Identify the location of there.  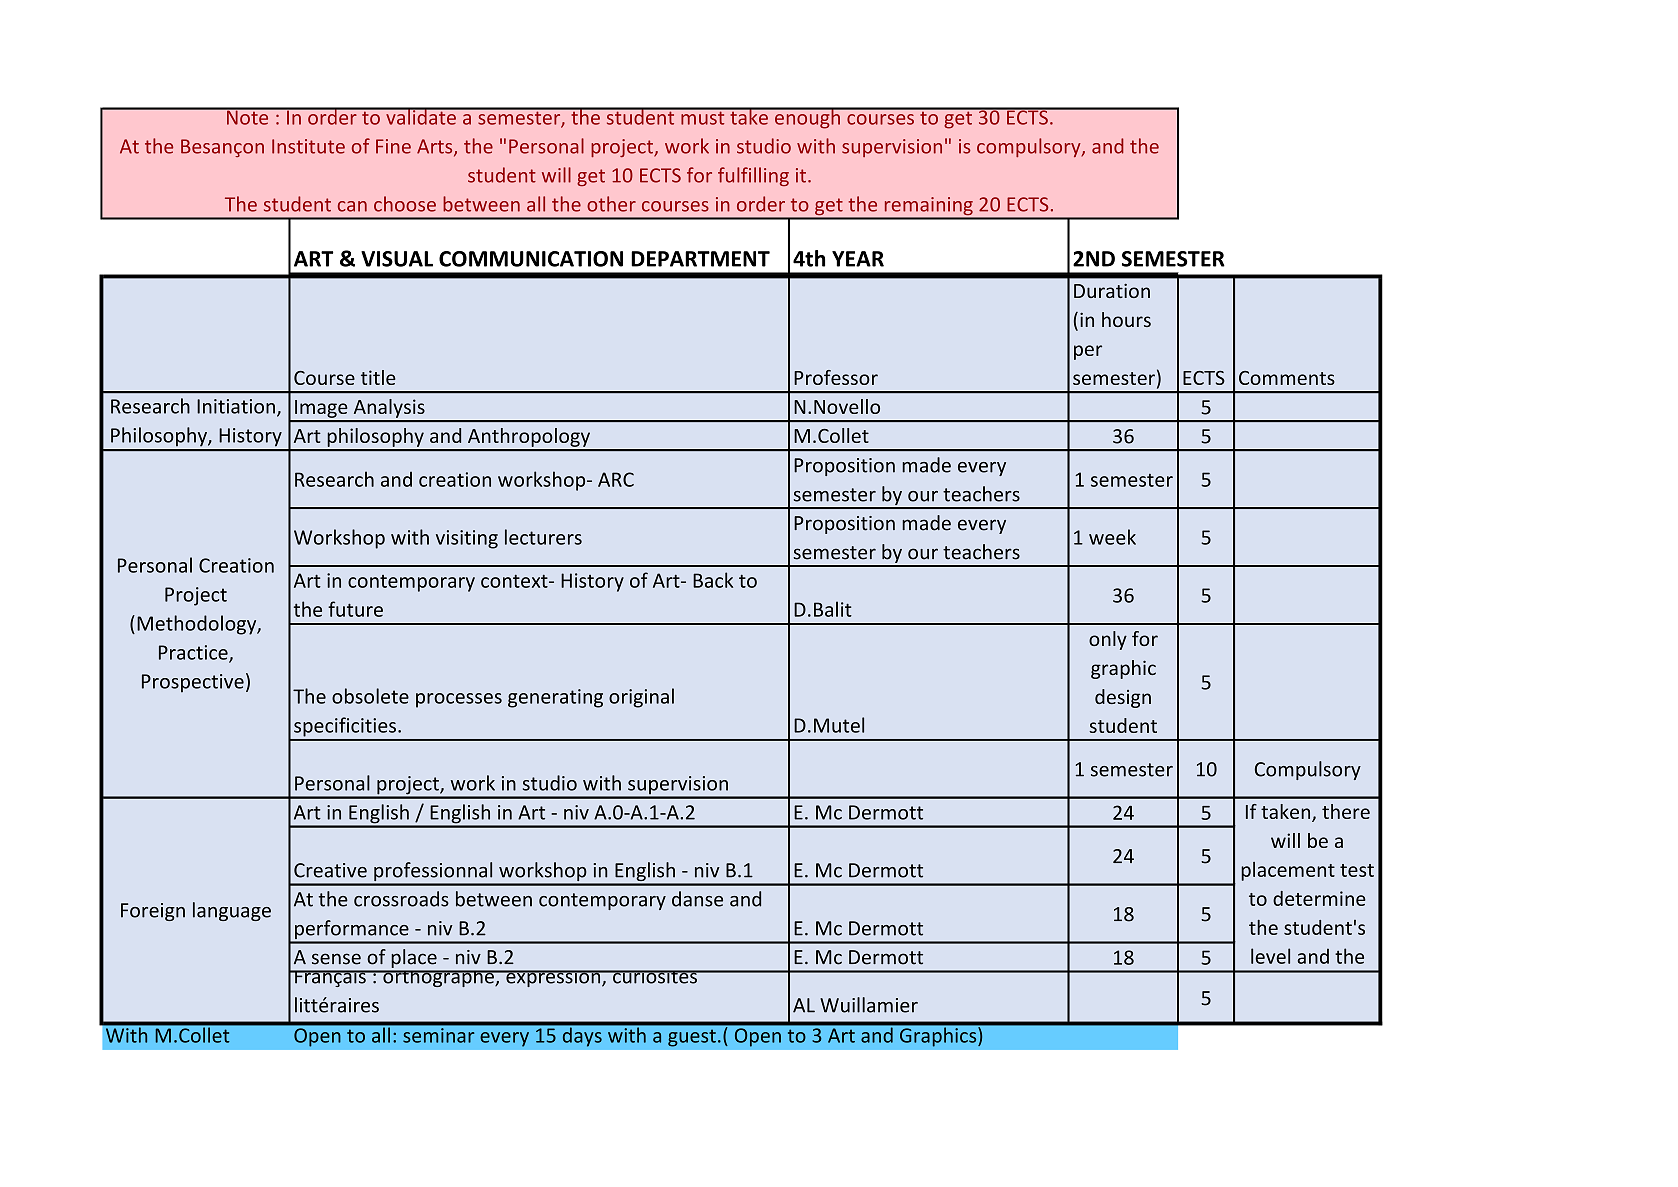
(1346, 811).
